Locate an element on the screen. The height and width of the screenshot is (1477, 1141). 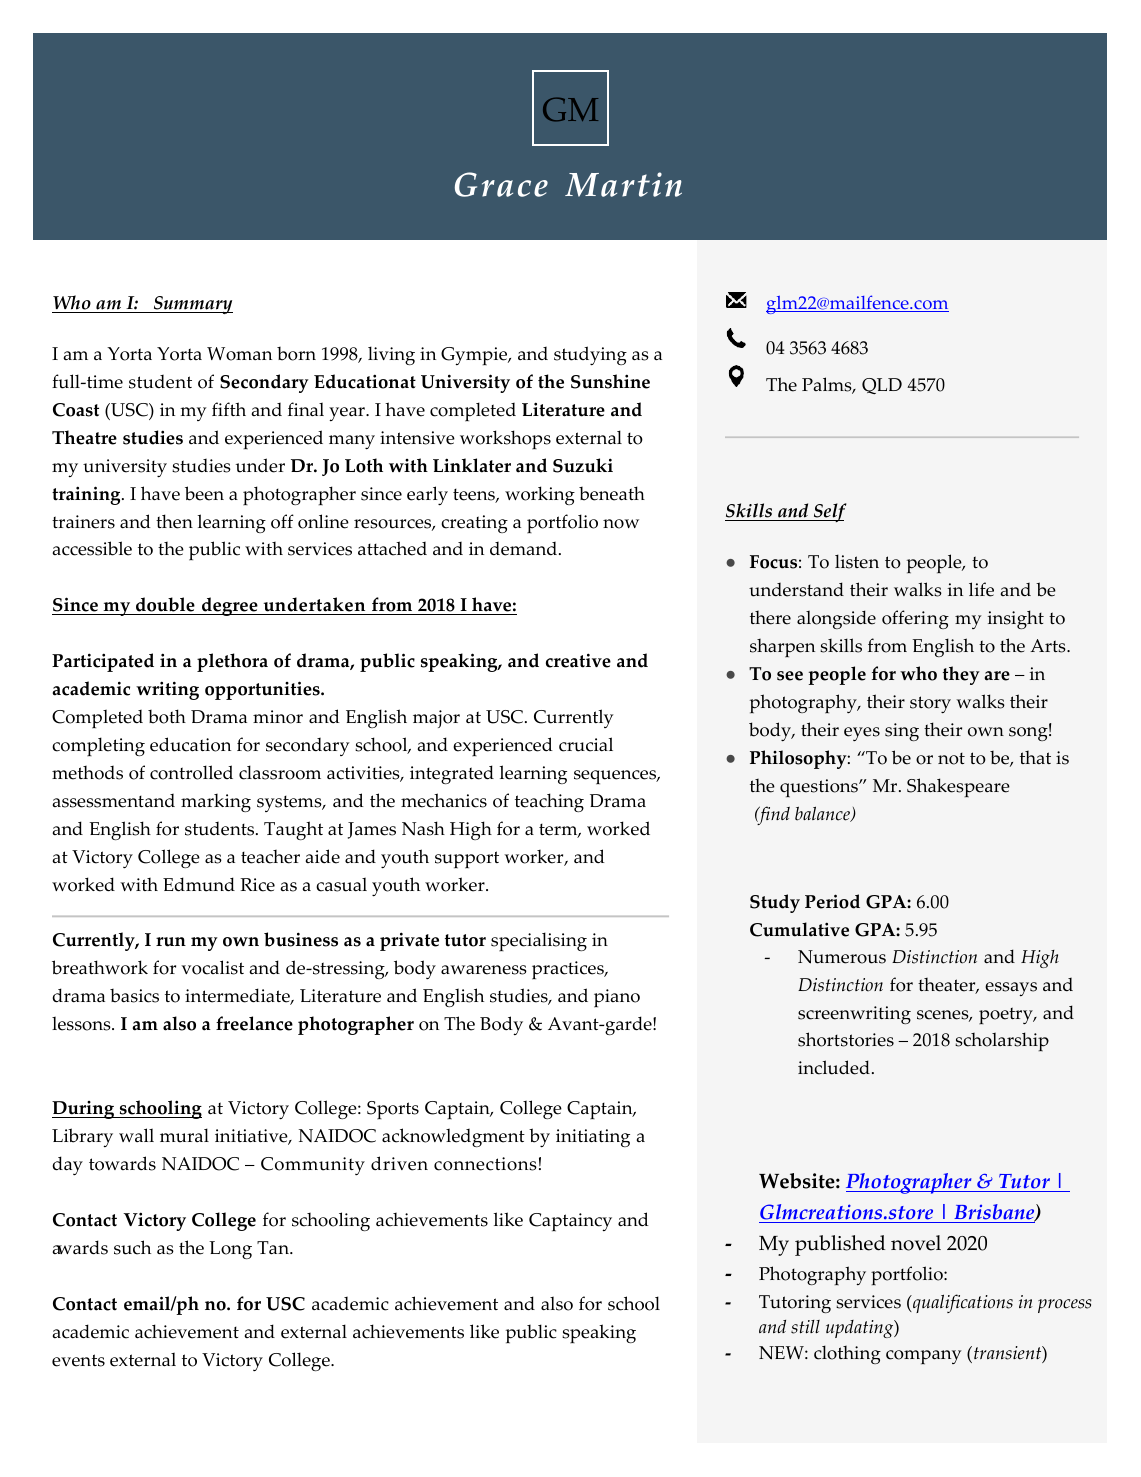
QLD is located at coordinates (882, 386).
